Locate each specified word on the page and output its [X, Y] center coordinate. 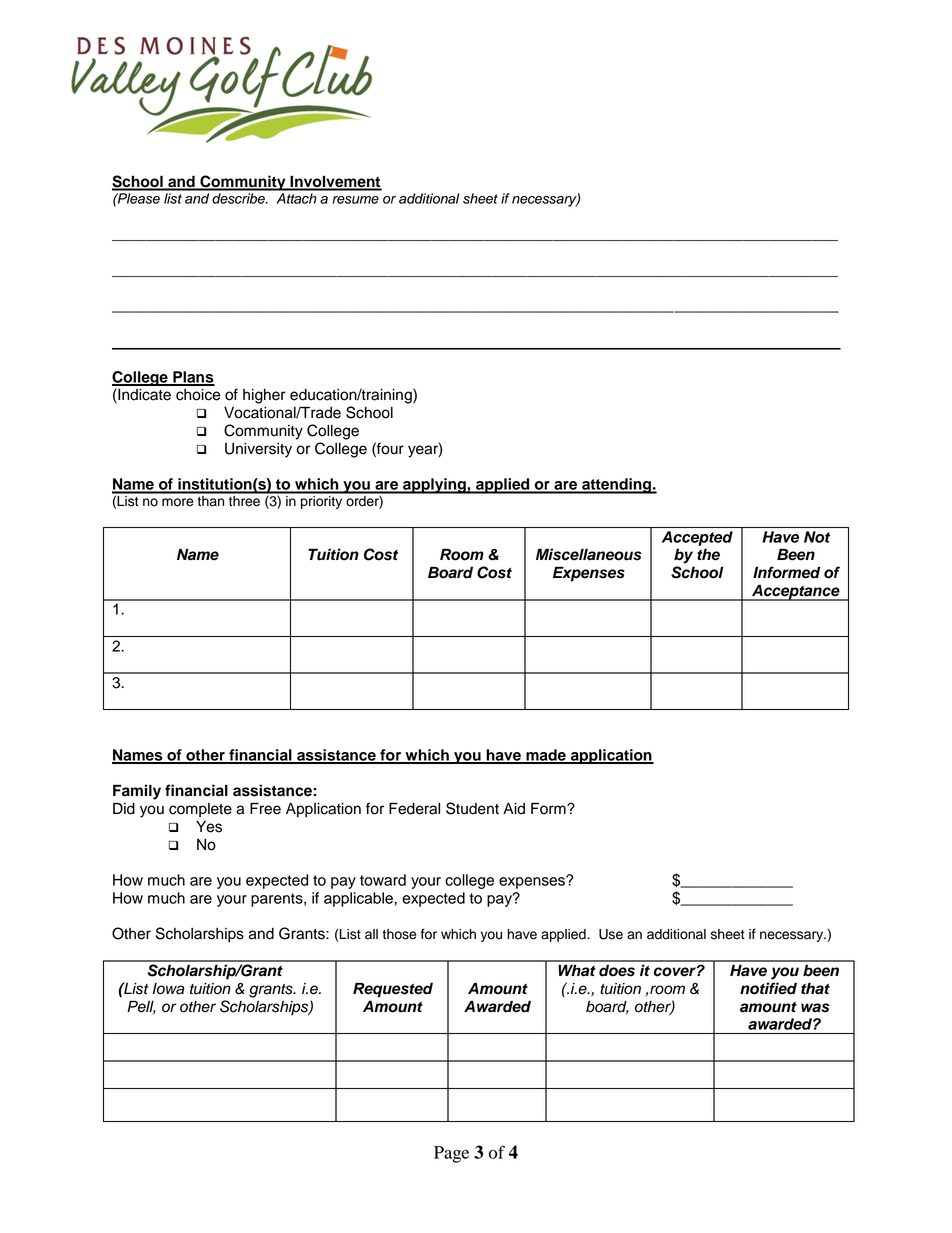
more [178, 502]
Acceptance [796, 592]
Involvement [335, 182]
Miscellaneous [589, 554]
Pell [141, 1007]
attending [616, 486]
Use [611, 934]
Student [472, 808]
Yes [209, 826]
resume [356, 200]
